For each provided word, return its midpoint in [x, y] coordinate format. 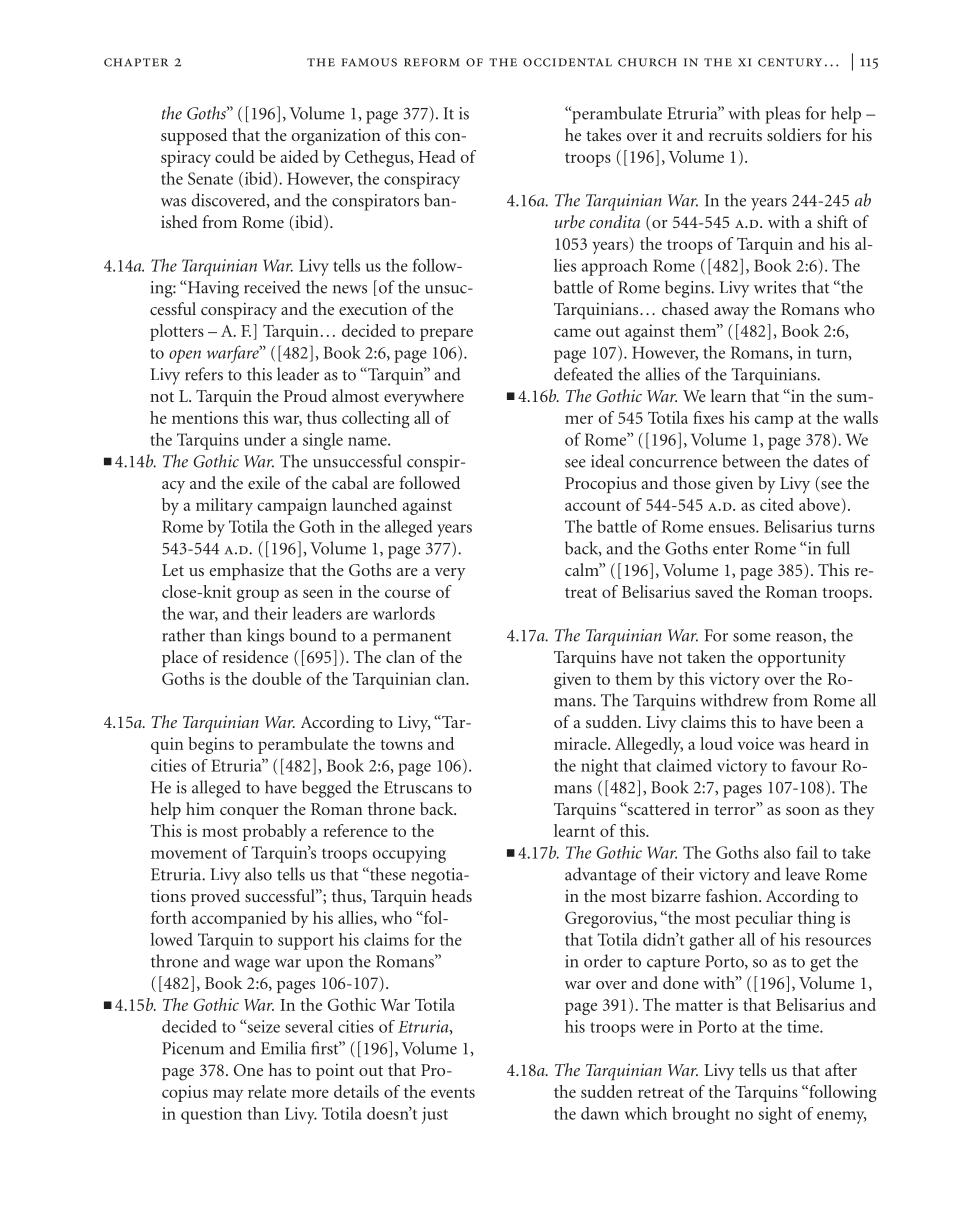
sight [775, 1115]
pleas [782, 115]
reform [432, 62]
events [453, 1093]
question [211, 1115]
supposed [194, 136]
